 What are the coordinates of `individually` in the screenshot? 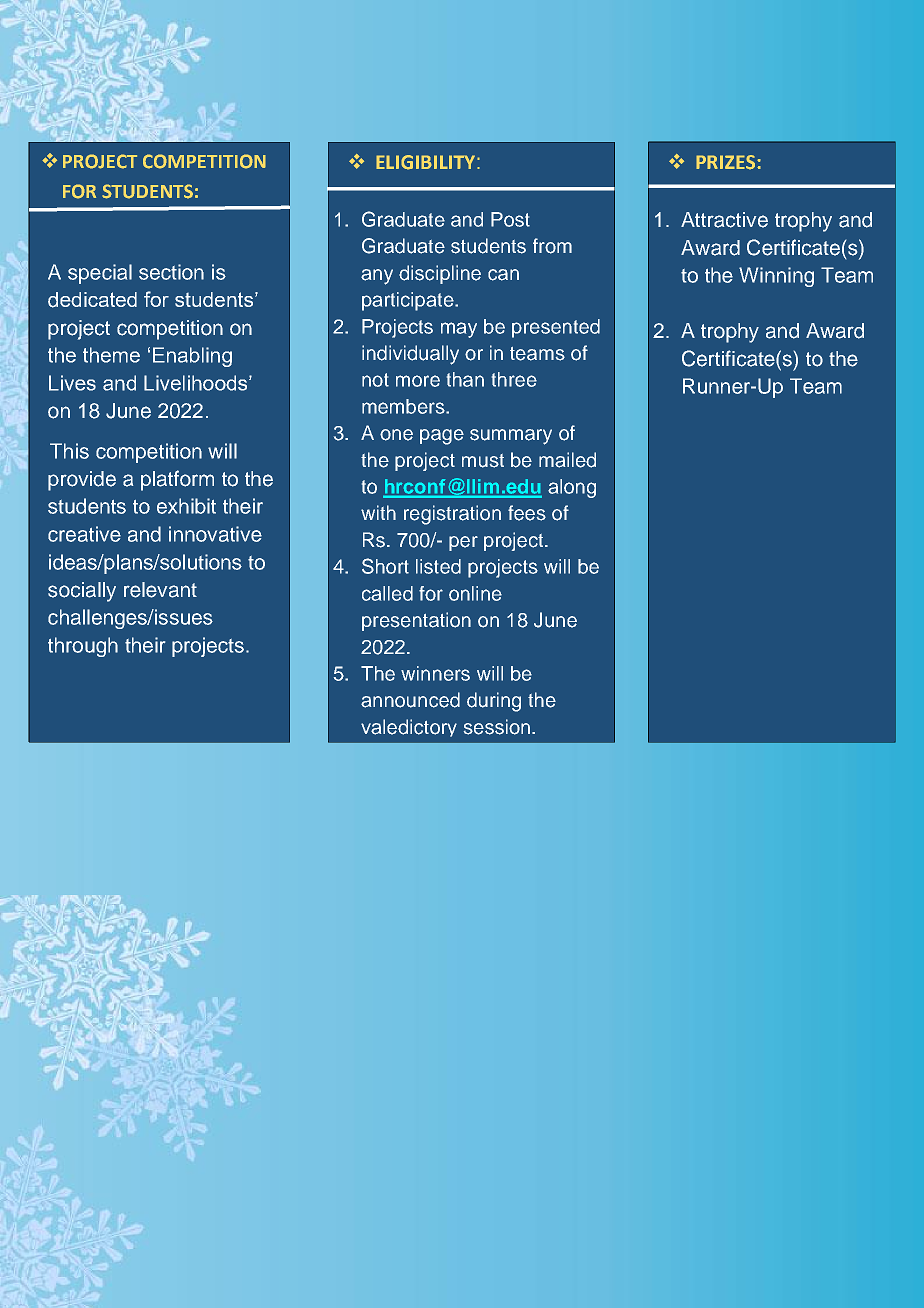 It's located at (410, 355).
